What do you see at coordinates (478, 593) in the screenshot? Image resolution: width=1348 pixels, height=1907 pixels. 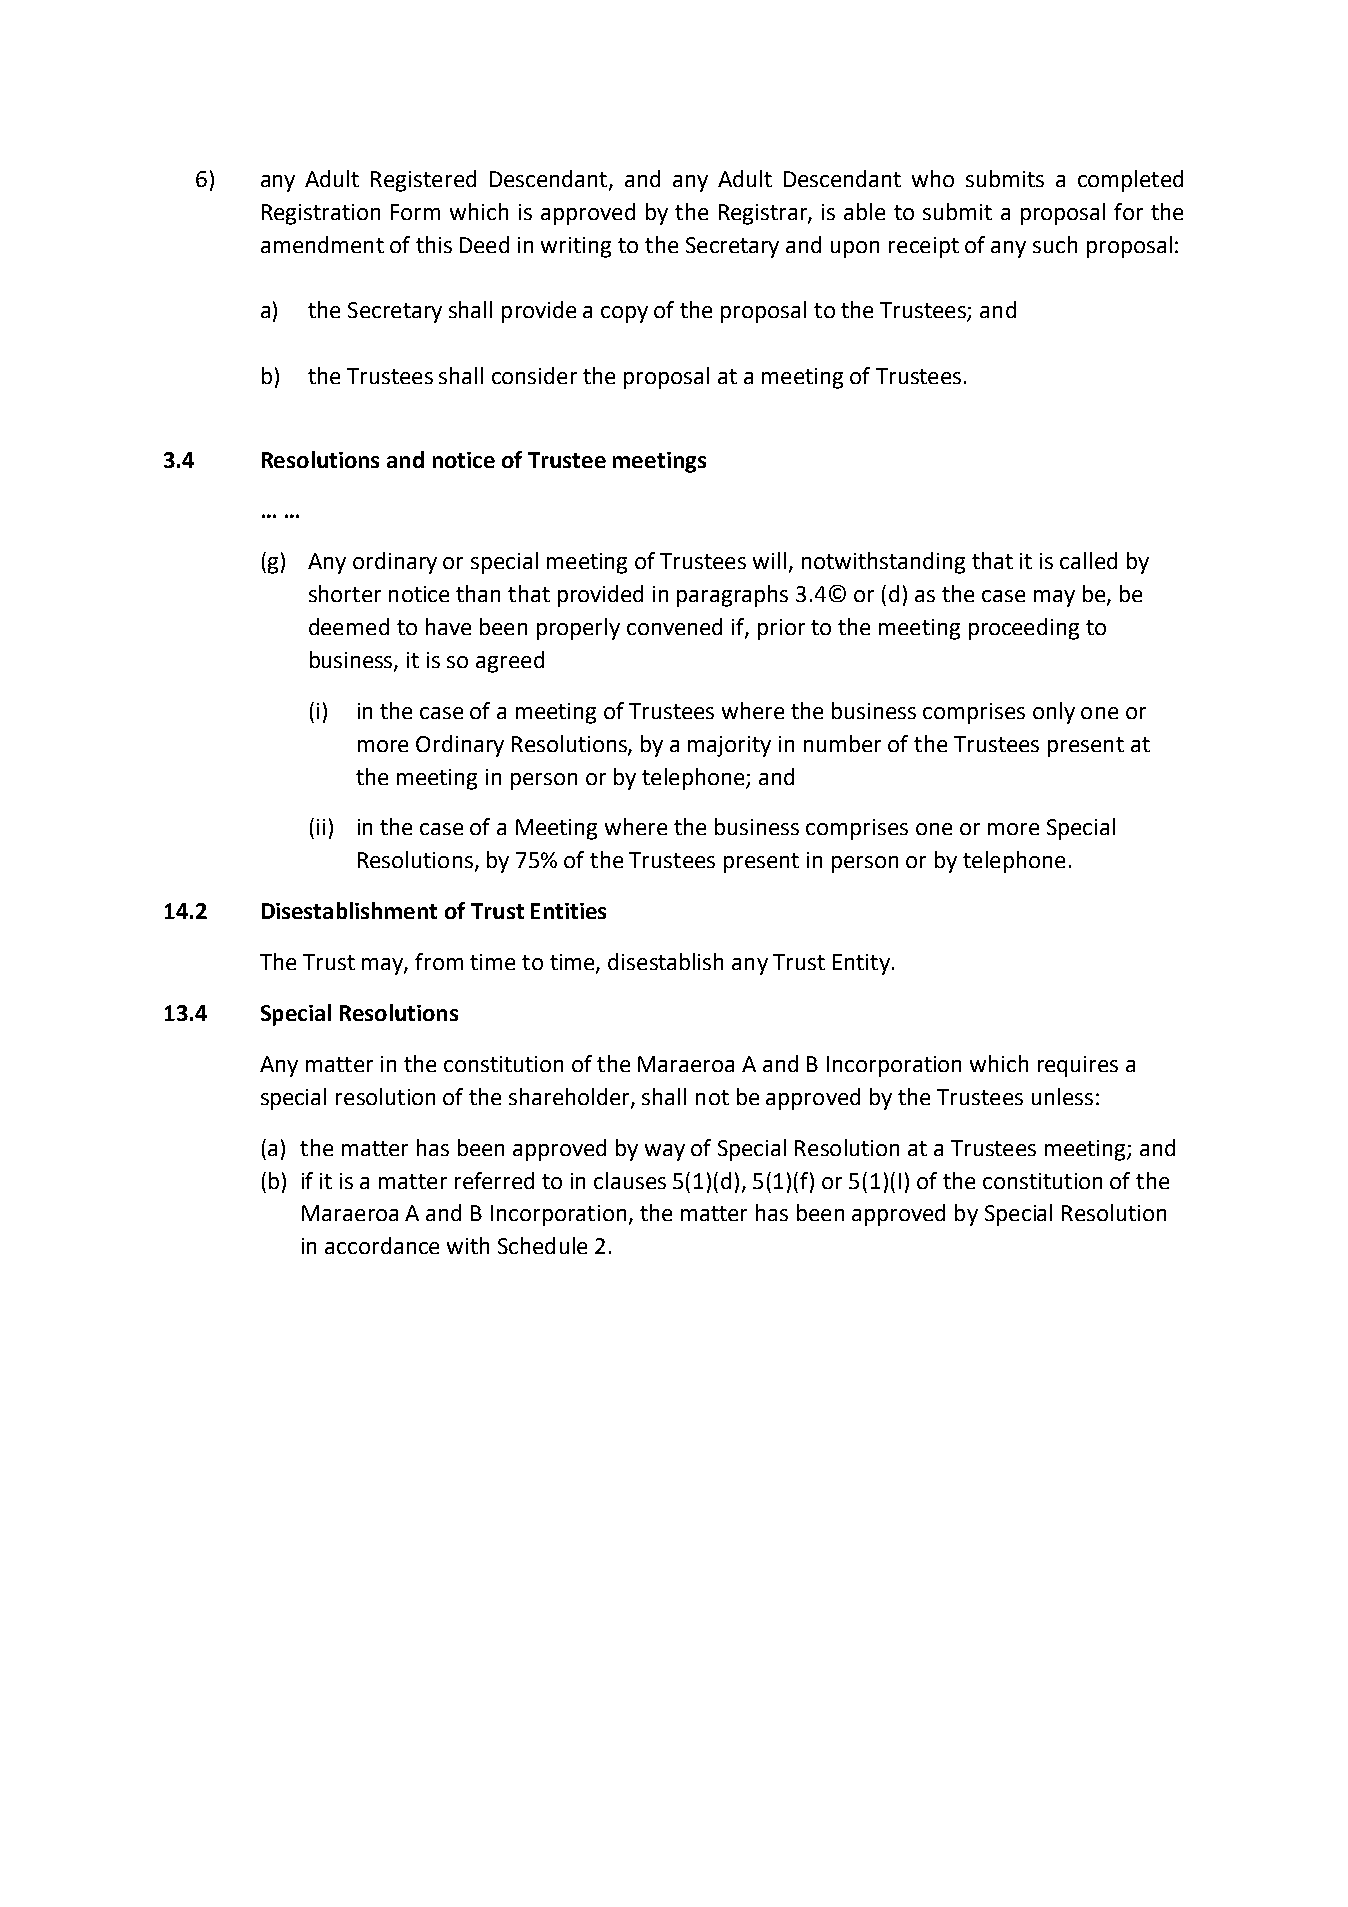 I see `than` at bounding box center [478, 593].
